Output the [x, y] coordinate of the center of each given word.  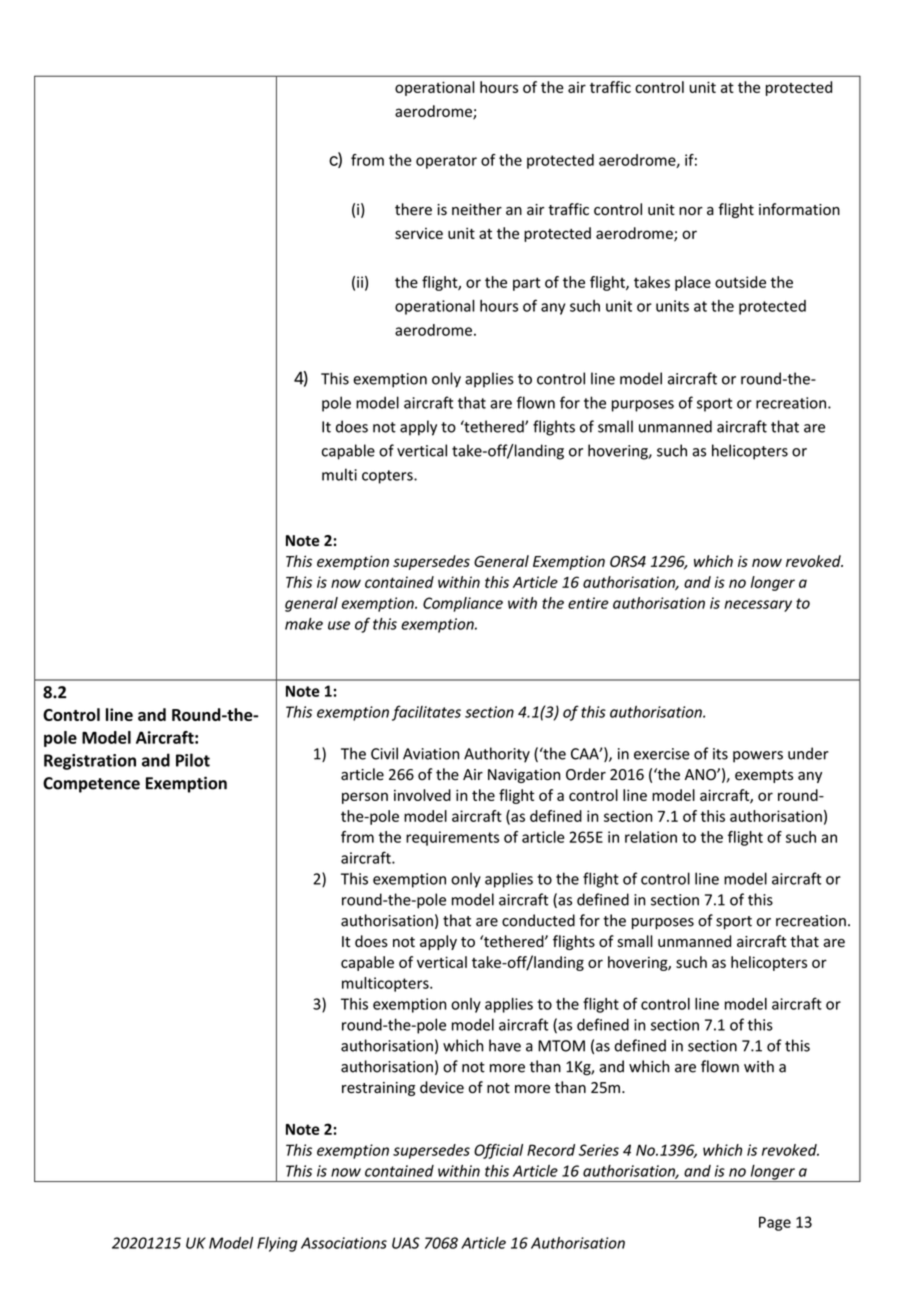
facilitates [426, 713]
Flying [277, 1244]
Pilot [193, 760]
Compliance [463, 604]
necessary [758, 606]
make [304, 624]
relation [651, 837]
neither [477, 209]
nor [691, 211]
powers [758, 757]
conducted [538, 920]
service [419, 233]
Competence [91, 785]
